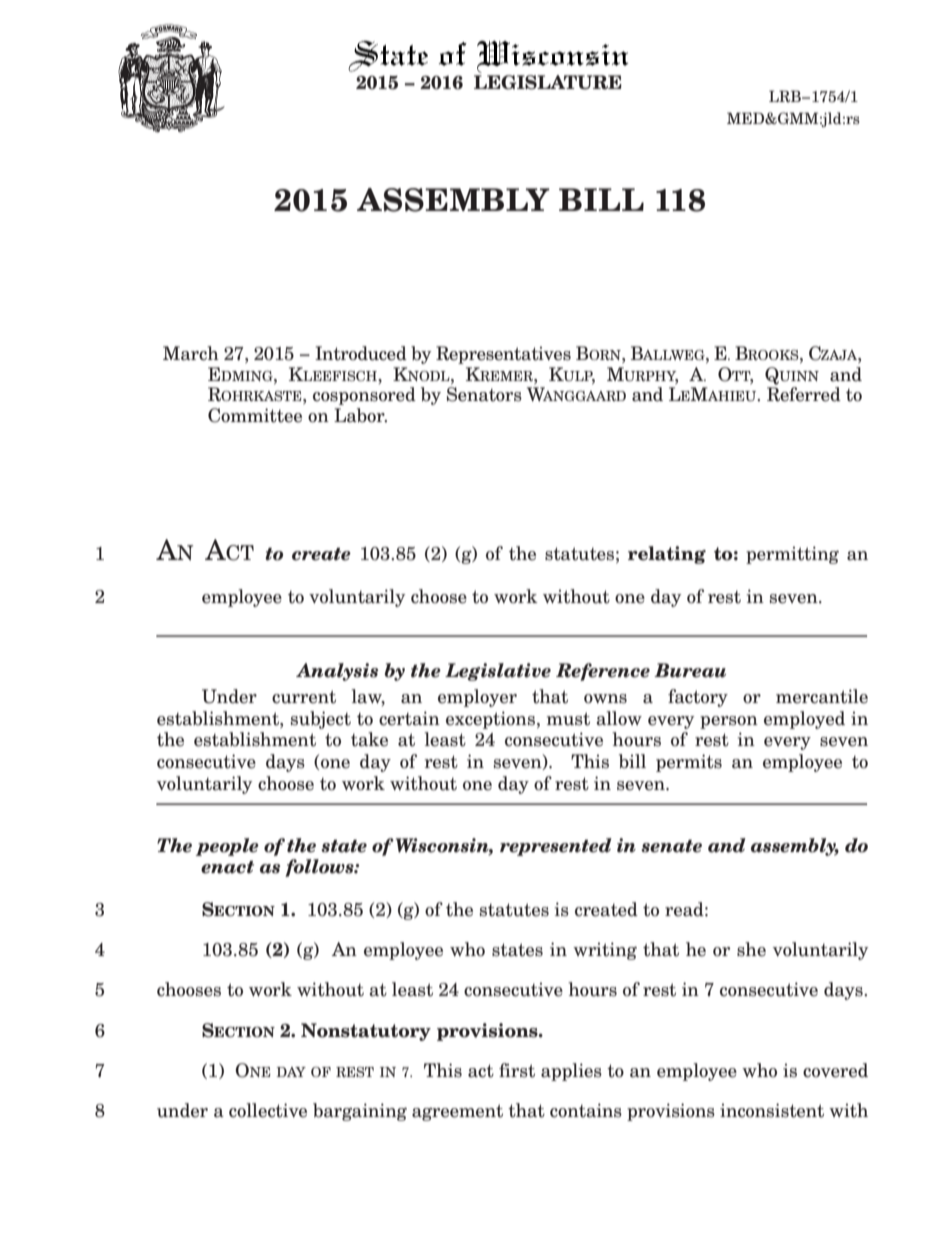 This page has width=952, height=1233. I want to click on Legislative, so click(498, 672).
